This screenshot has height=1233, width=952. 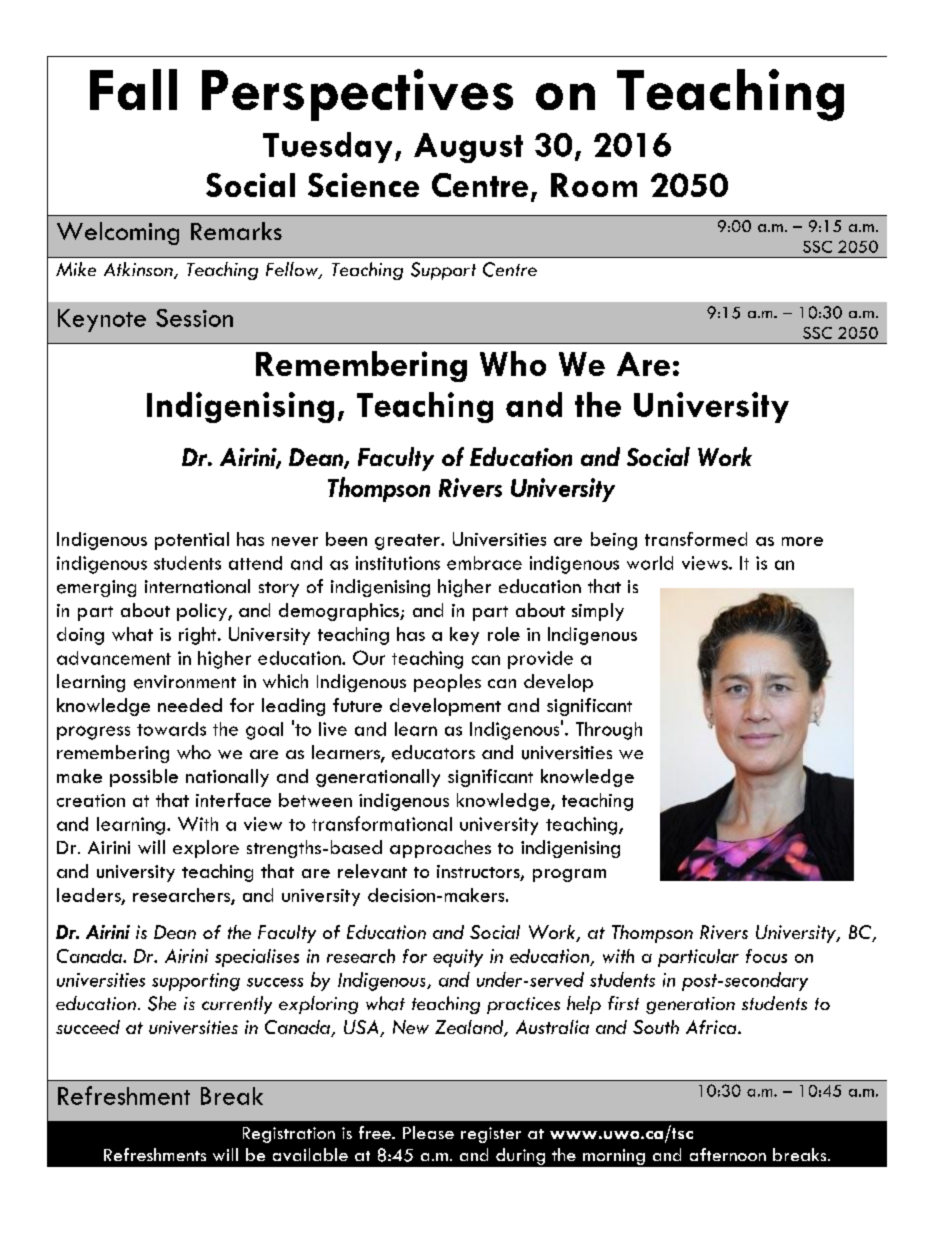 I want to click on world, so click(x=650, y=563).
